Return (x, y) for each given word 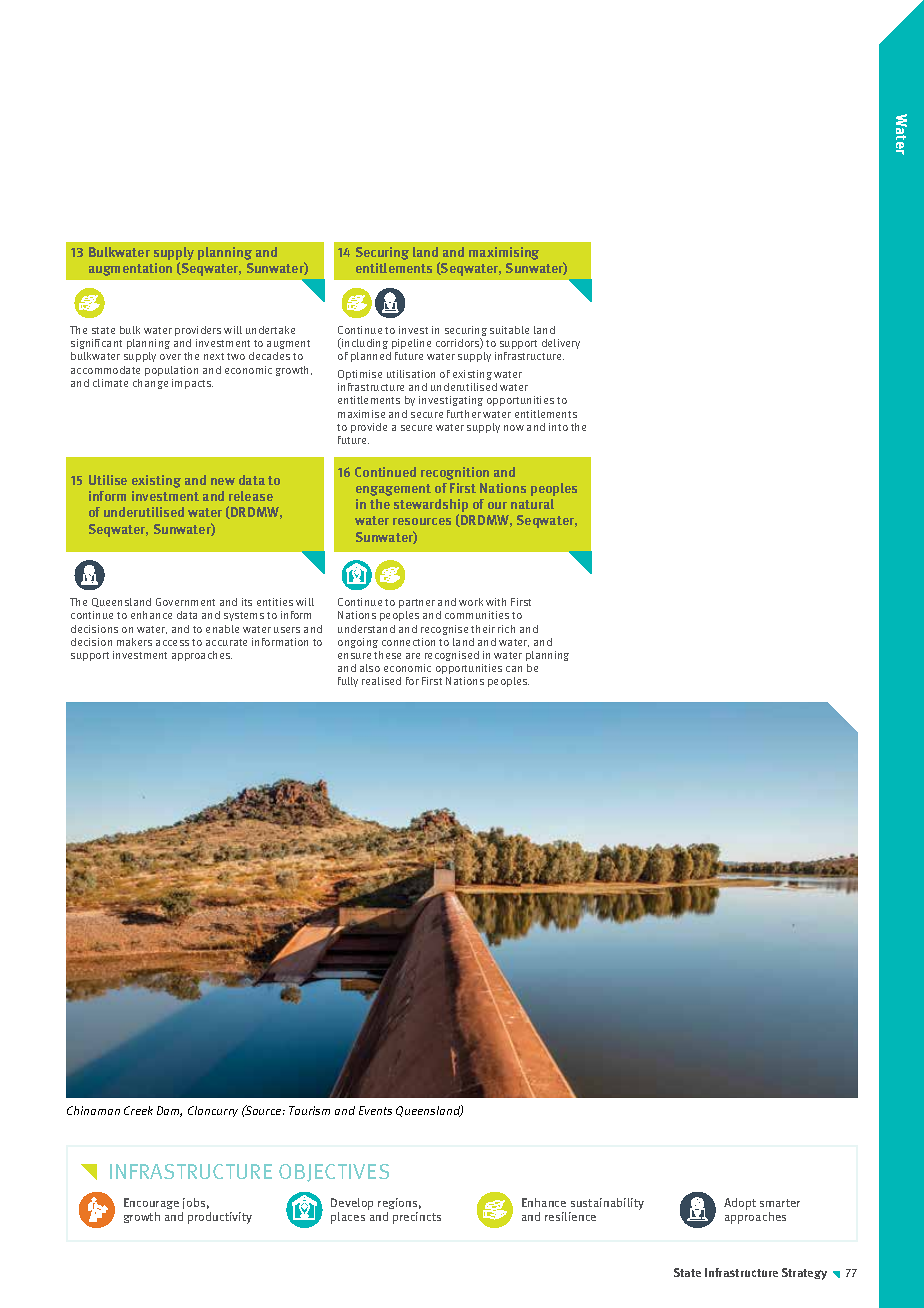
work (471, 602)
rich (506, 629)
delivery (561, 344)
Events (375, 1110)
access (172, 643)
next (214, 356)
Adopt (740, 1204)
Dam (169, 1111)
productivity (220, 1218)
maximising (504, 253)
